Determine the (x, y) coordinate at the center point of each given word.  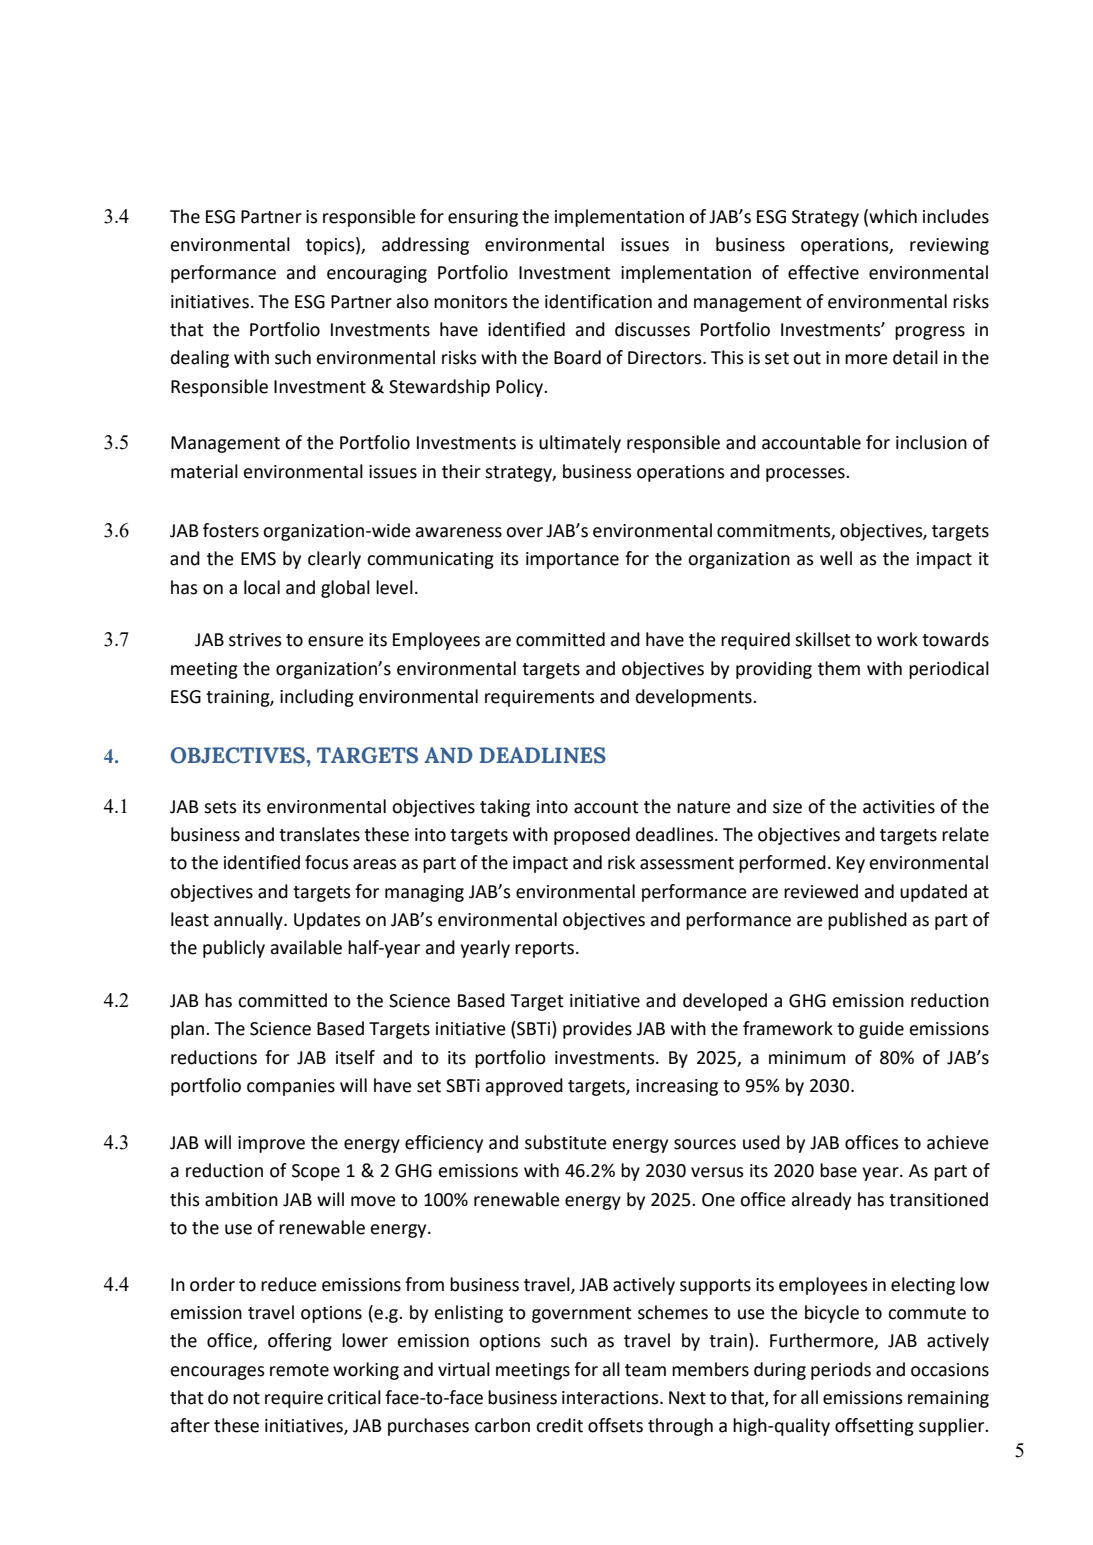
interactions (611, 1398)
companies (291, 1087)
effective (823, 272)
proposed (592, 836)
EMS (258, 559)
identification (598, 301)
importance (572, 560)
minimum (807, 1058)
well (836, 558)
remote (299, 1370)
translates (319, 834)
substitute (566, 1142)
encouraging (377, 274)
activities (899, 807)
